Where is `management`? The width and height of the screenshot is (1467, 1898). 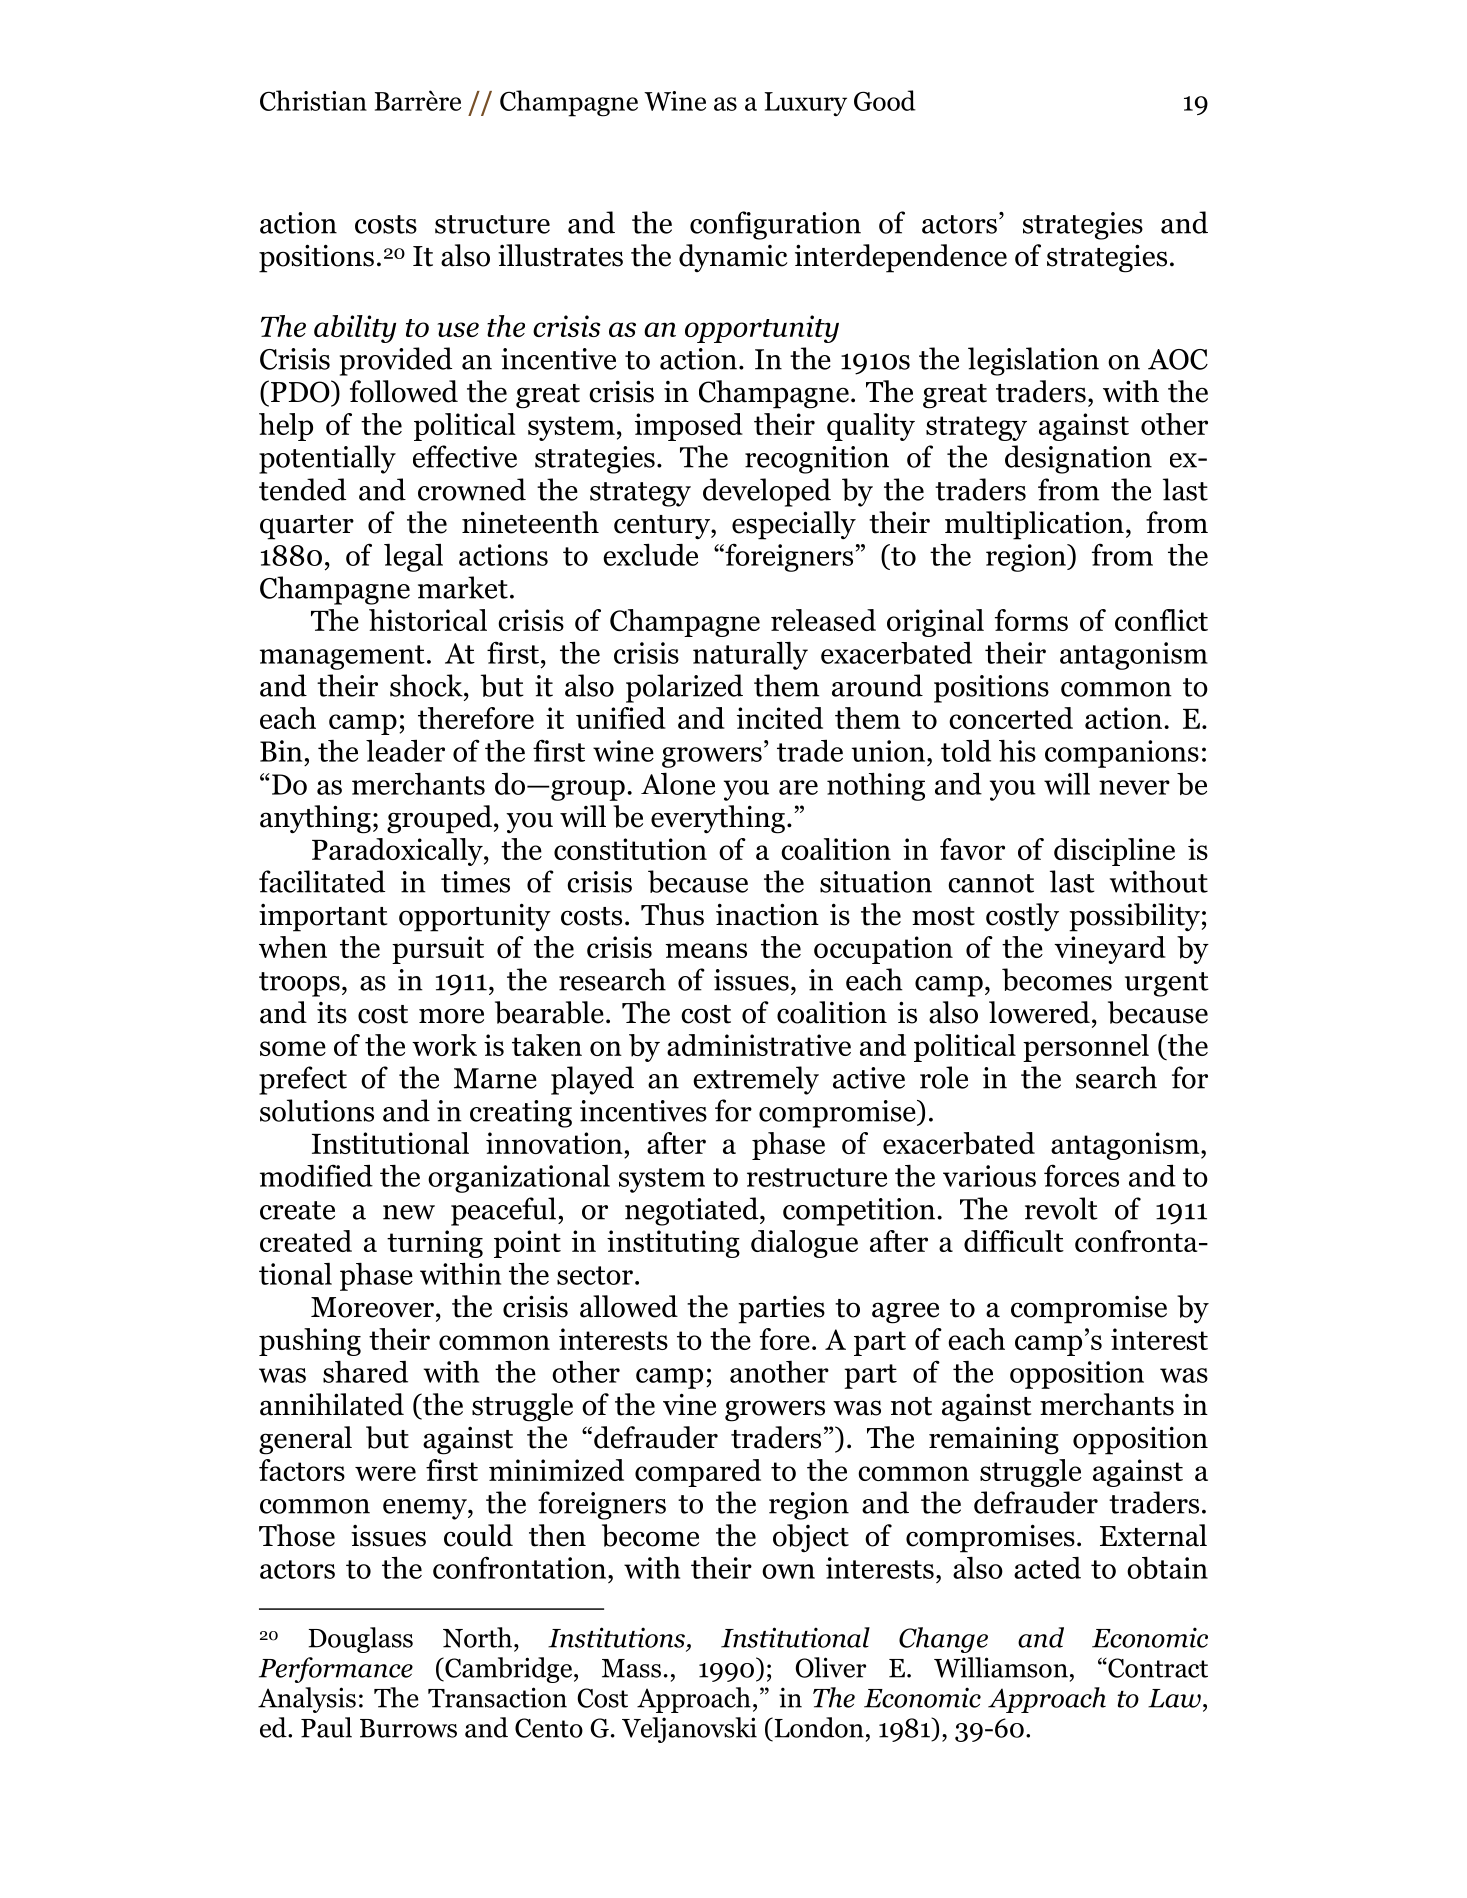
management is located at coordinates (342, 657).
